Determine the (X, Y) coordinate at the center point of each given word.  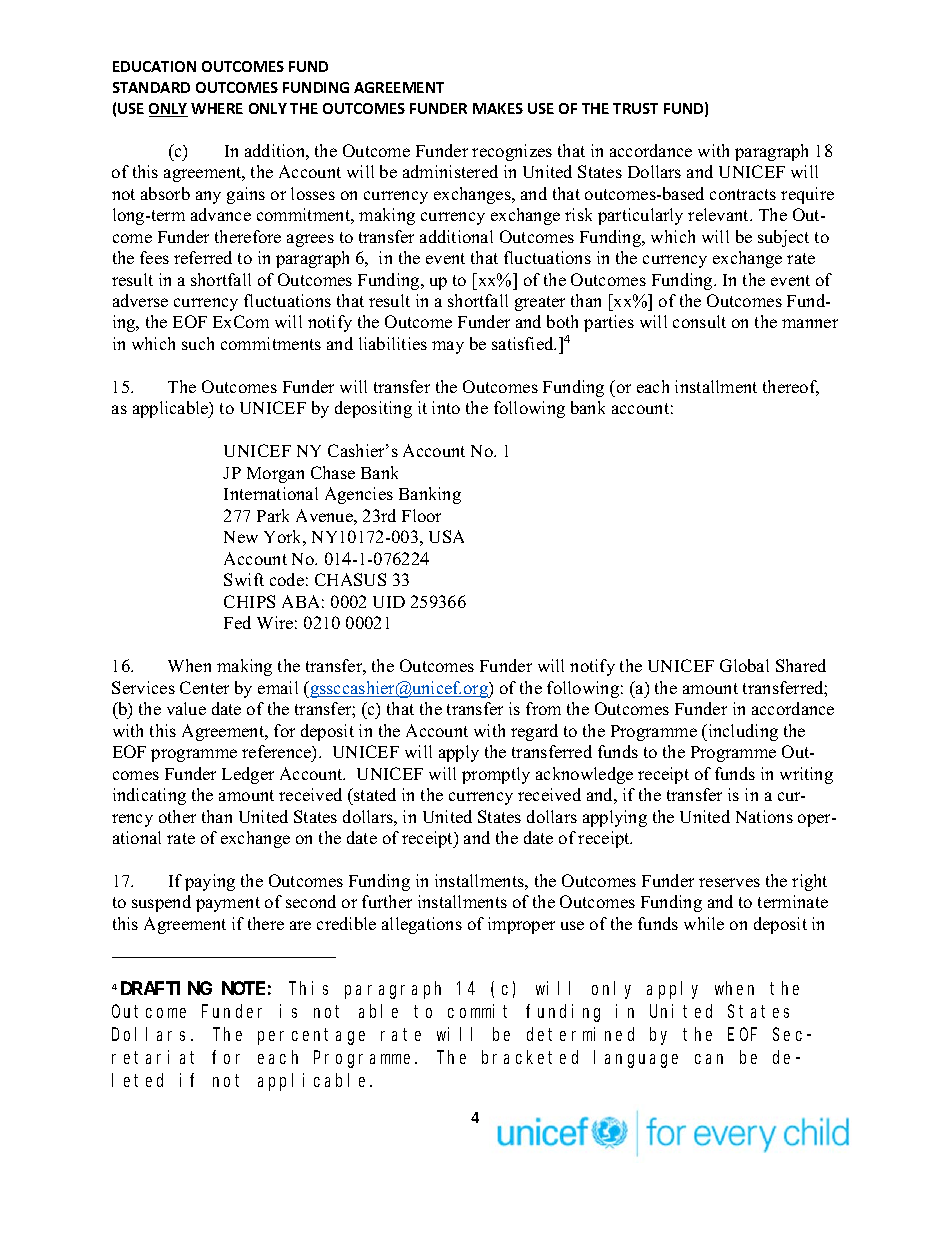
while (704, 923)
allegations (422, 925)
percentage (311, 1037)
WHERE (217, 108)
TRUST (635, 108)
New (241, 537)
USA (446, 536)
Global (744, 665)
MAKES (498, 108)
